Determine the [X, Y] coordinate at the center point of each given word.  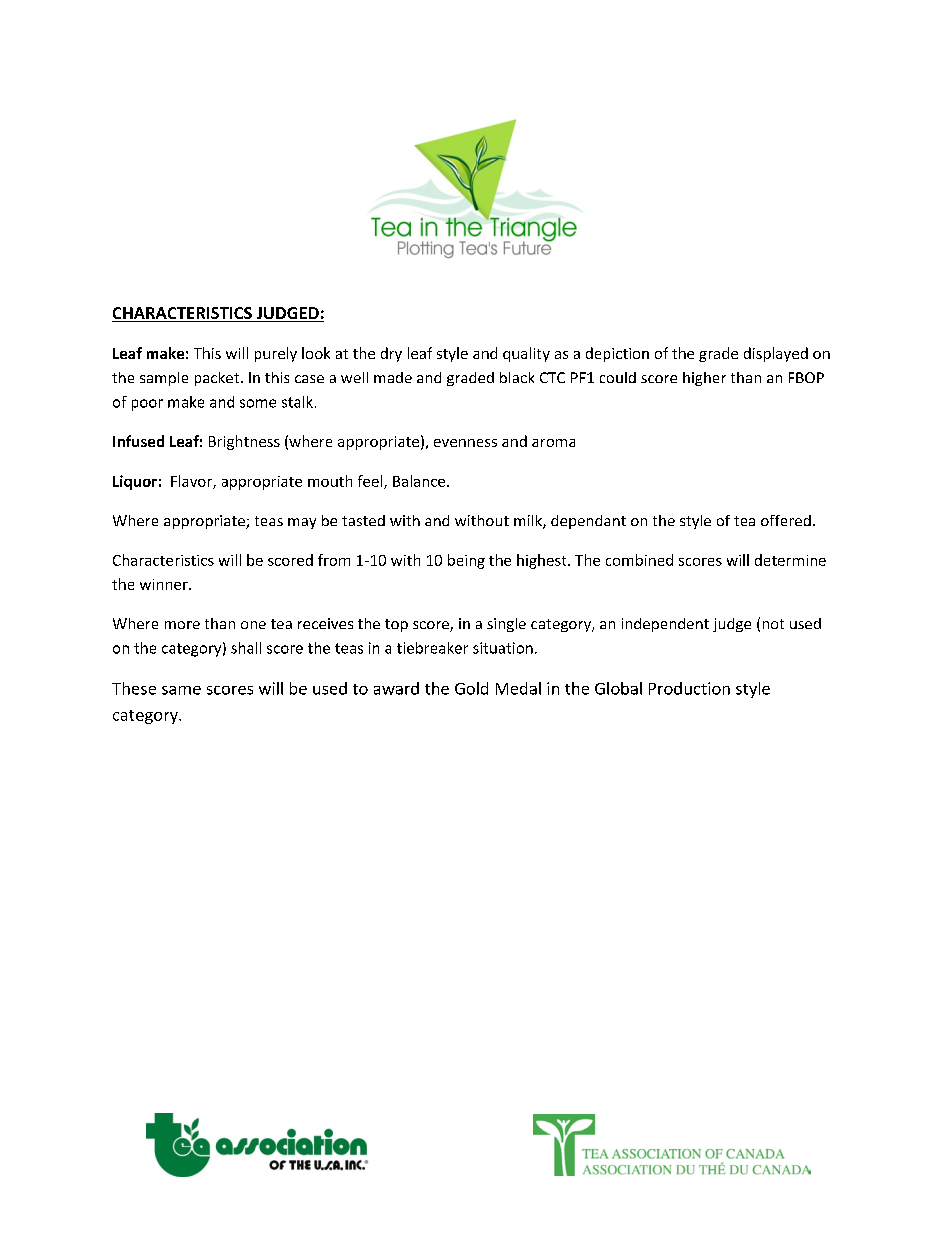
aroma [553, 443]
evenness [465, 443]
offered [786, 520]
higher [704, 379]
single [506, 625]
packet [218, 379]
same [181, 690]
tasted [363, 520]
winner [165, 584]
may [302, 523]
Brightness [244, 442]
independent [665, 625]
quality [526, 354]
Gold [471, 688]
